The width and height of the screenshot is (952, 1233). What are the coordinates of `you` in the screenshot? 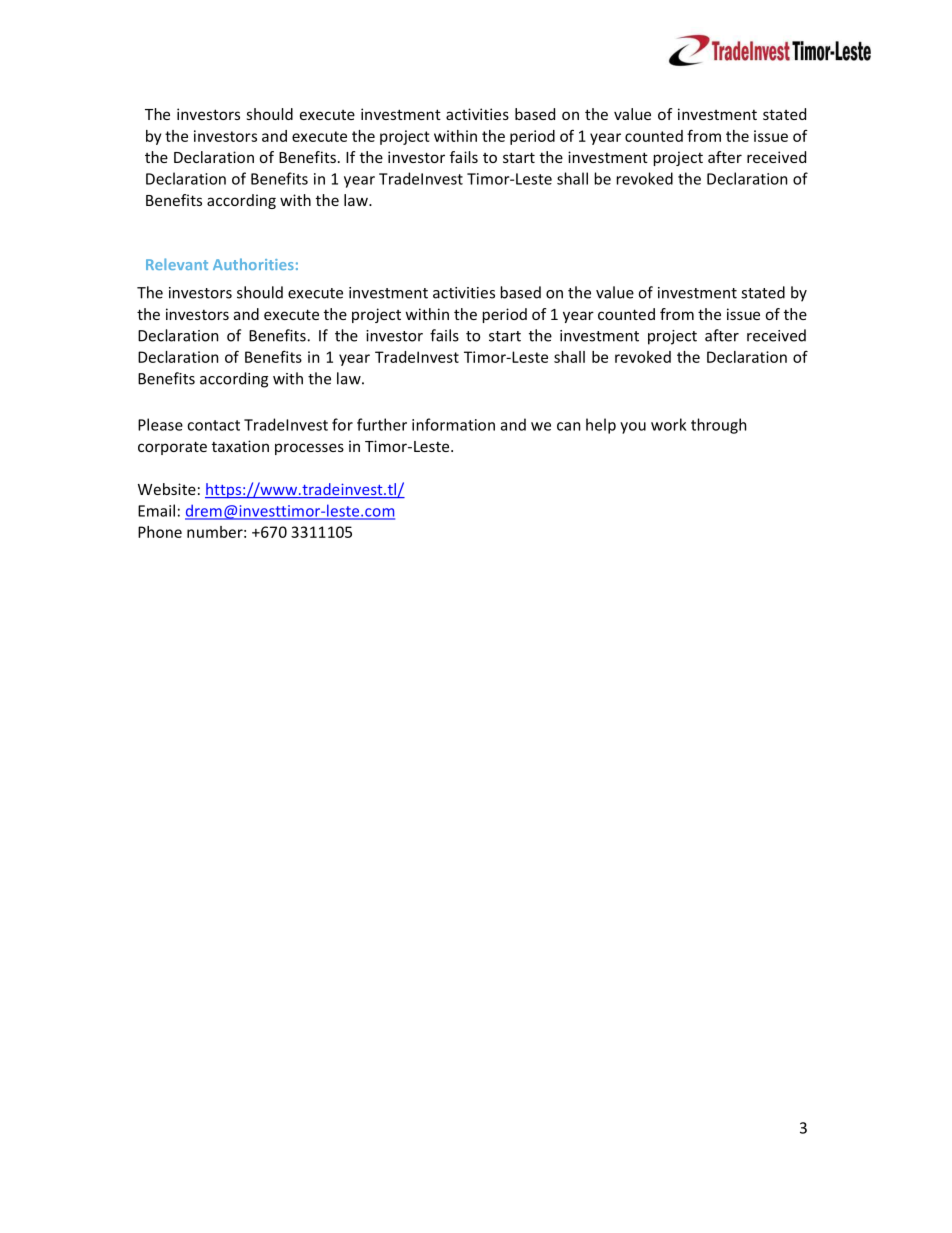 It's located at (633, 428).
